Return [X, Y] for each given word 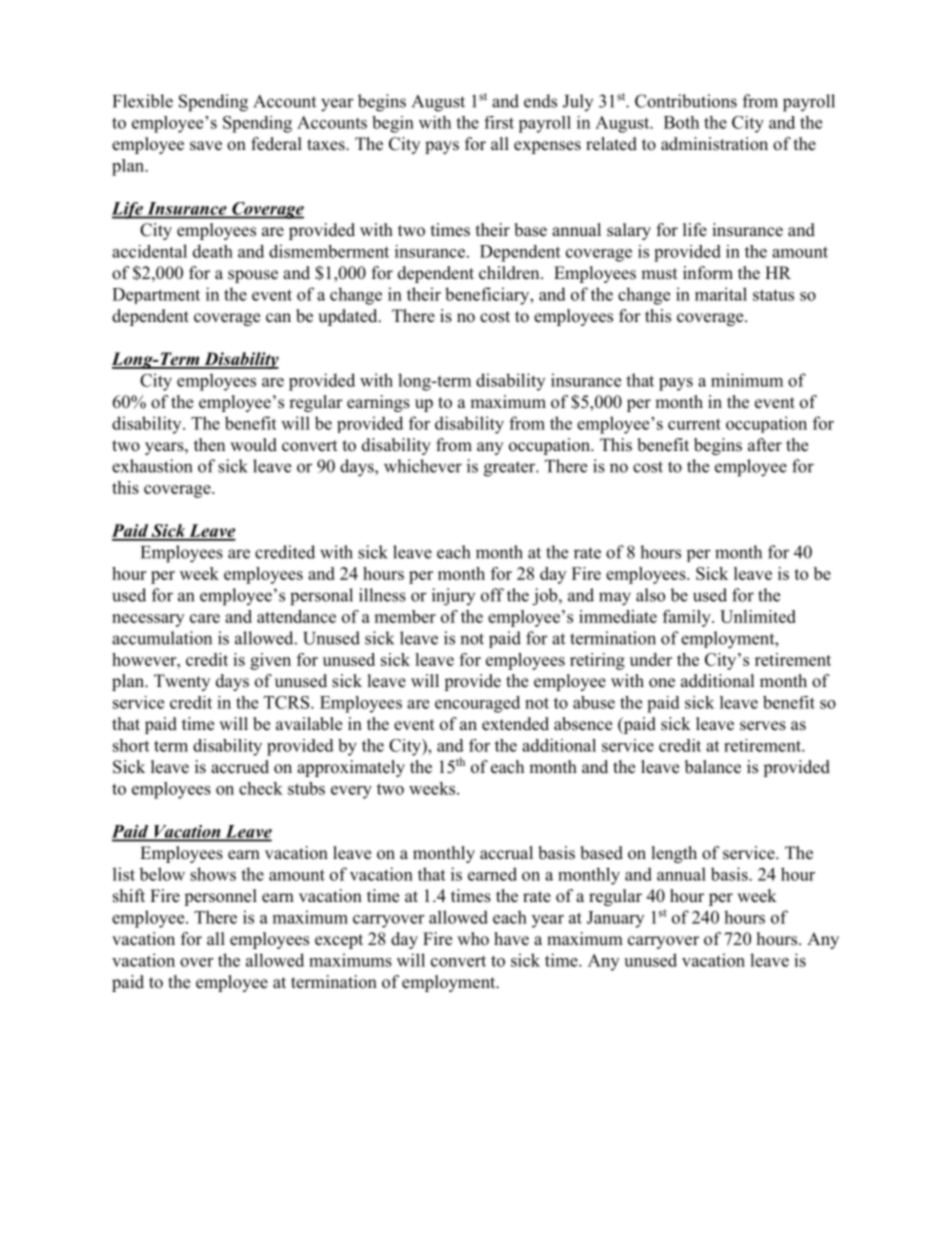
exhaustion [152, 466]
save [206, 146]
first [499, 122]
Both [681, 122]
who [473, 939]
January [615, 919]
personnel [220, 897]
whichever [423, 466]
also [650, 595]
